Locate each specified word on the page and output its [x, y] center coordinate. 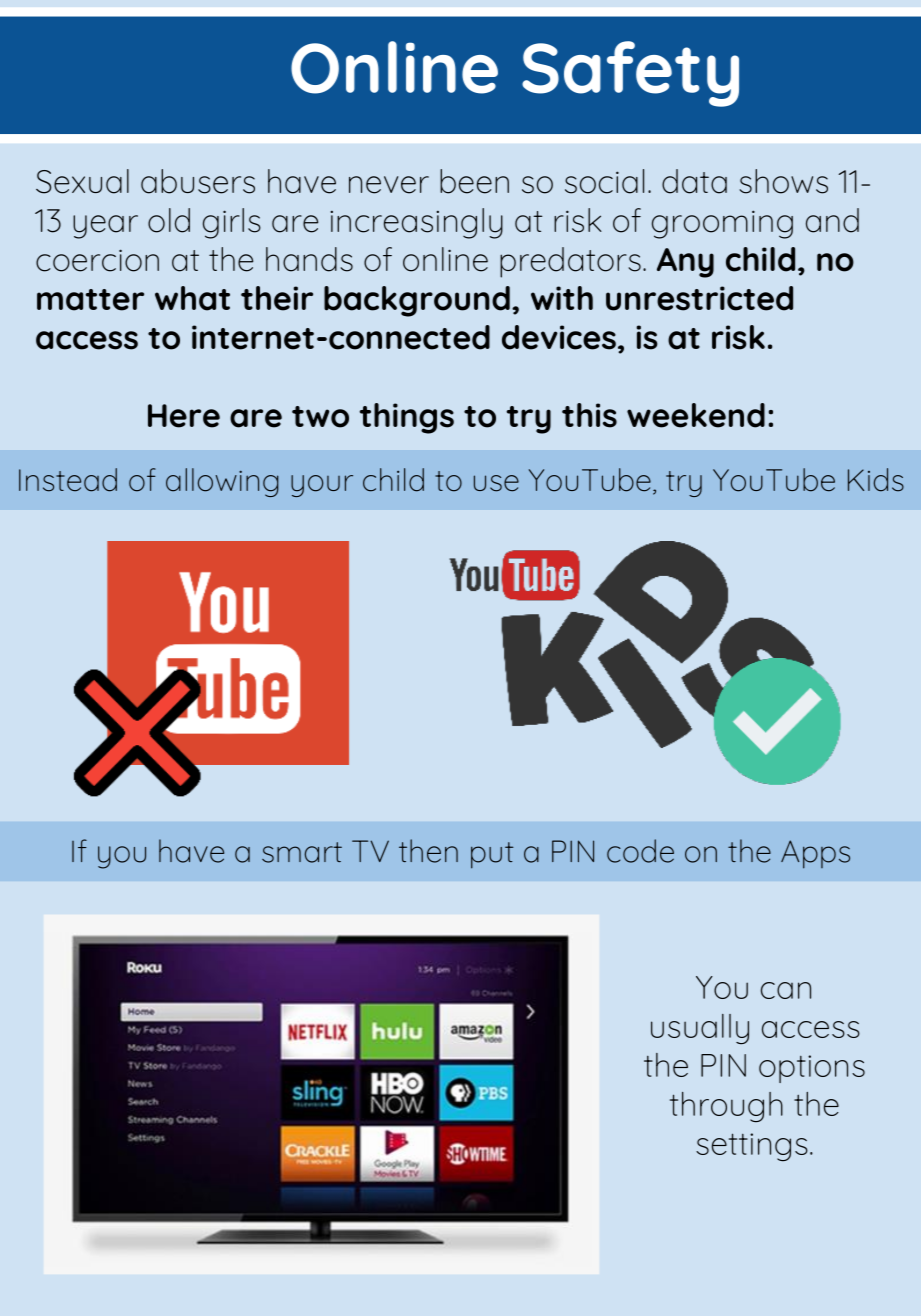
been [474, 181]
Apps [815, 854]
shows [783, 181]
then [428, 851]
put [492, 855]
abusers [198, 181]
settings [752, 1147]
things [407, 418]
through [726, 1107]
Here [184, 416]
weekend [696, 415]
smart [302, 852]
